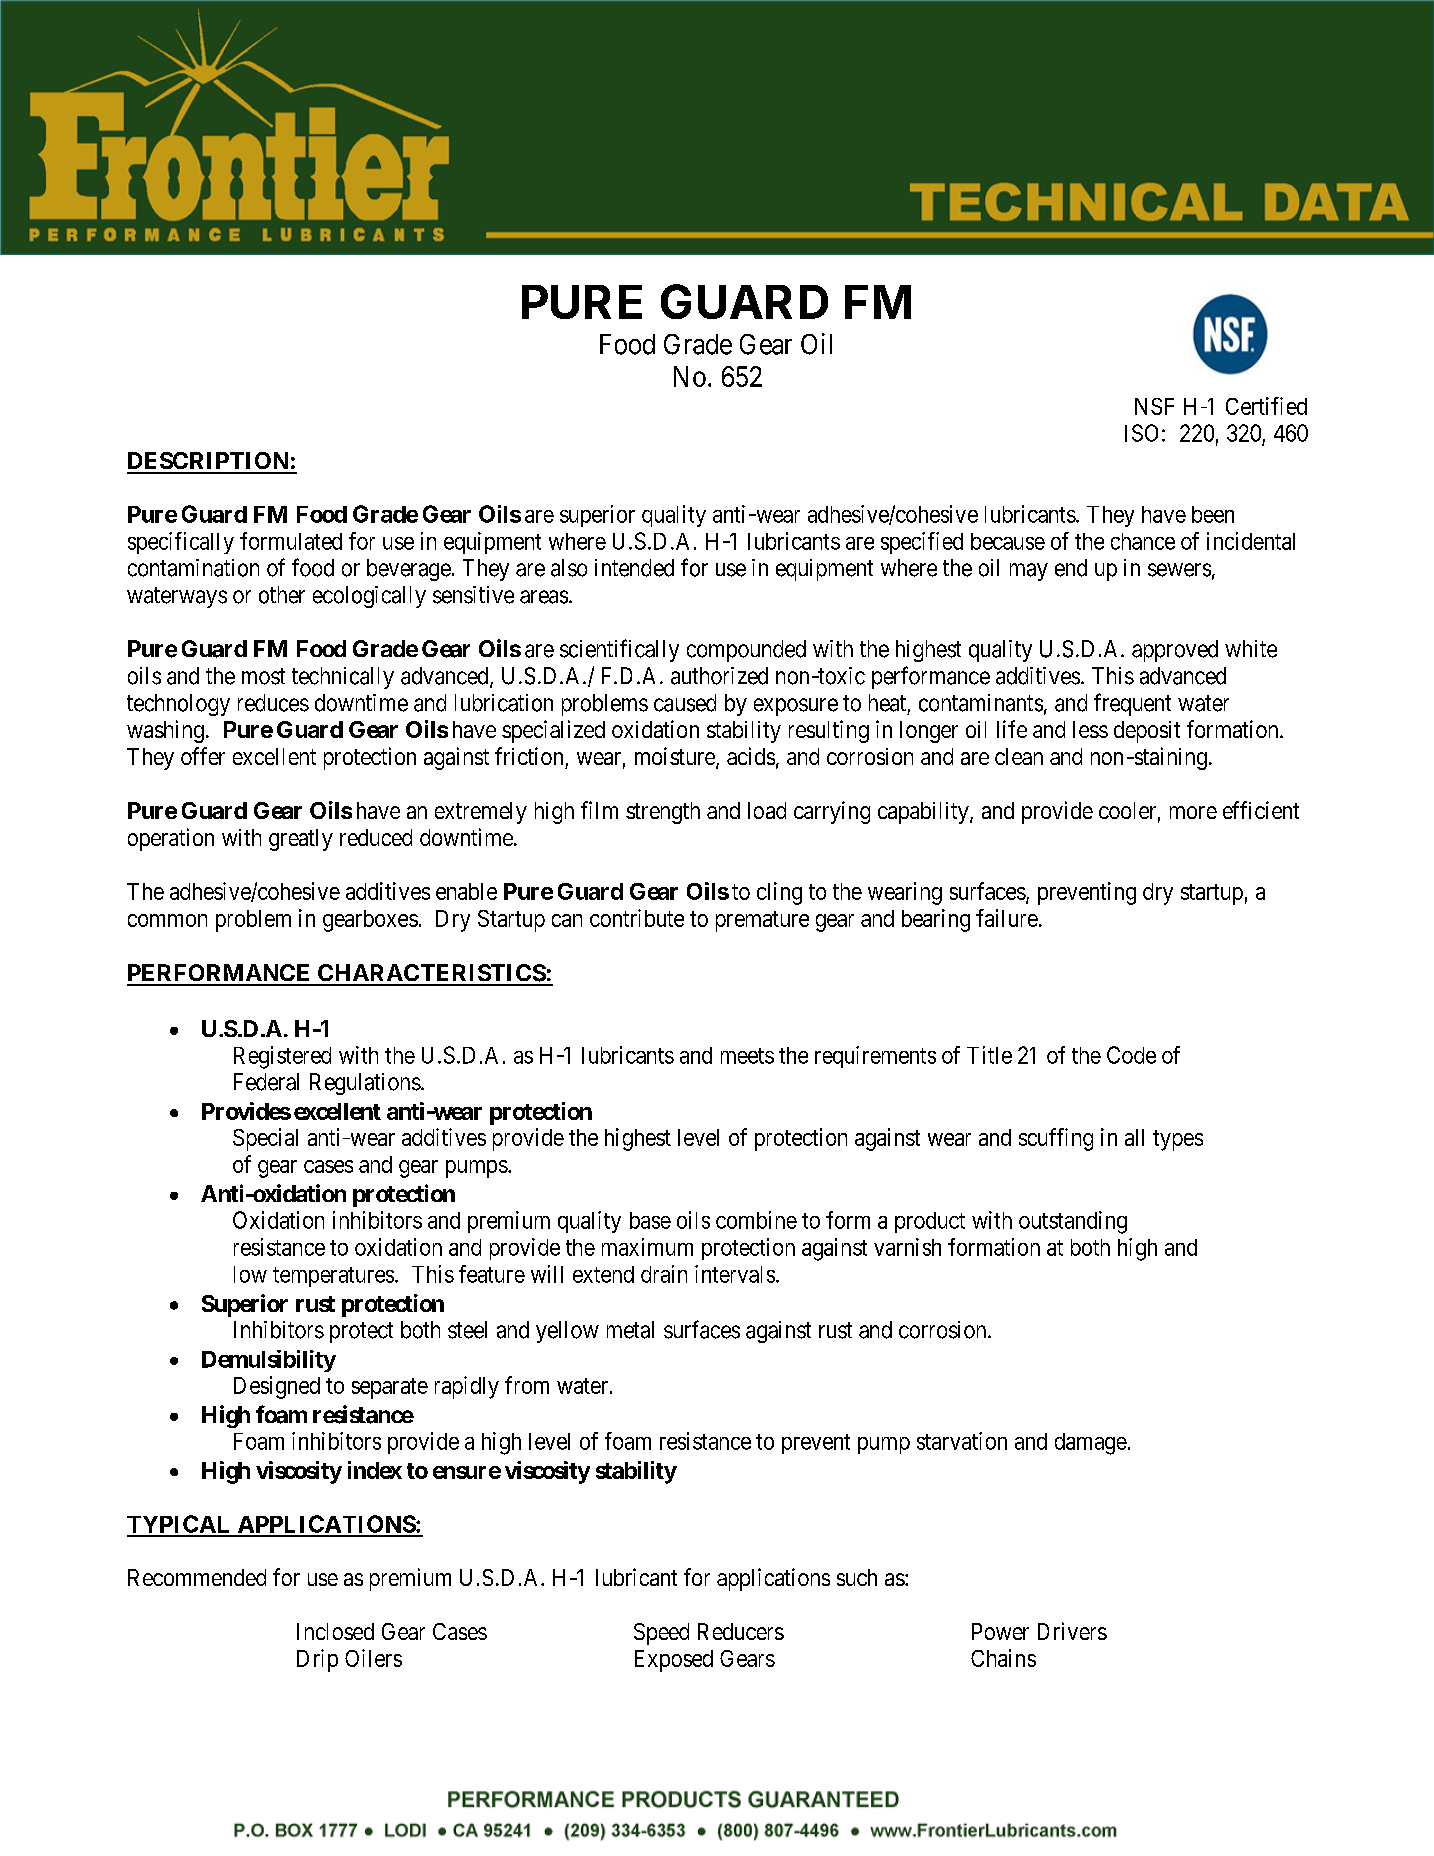 Image resolution: width=1434 pixels, height=1856 pixels. I want to click on temperatures, so click(333, 1277).
